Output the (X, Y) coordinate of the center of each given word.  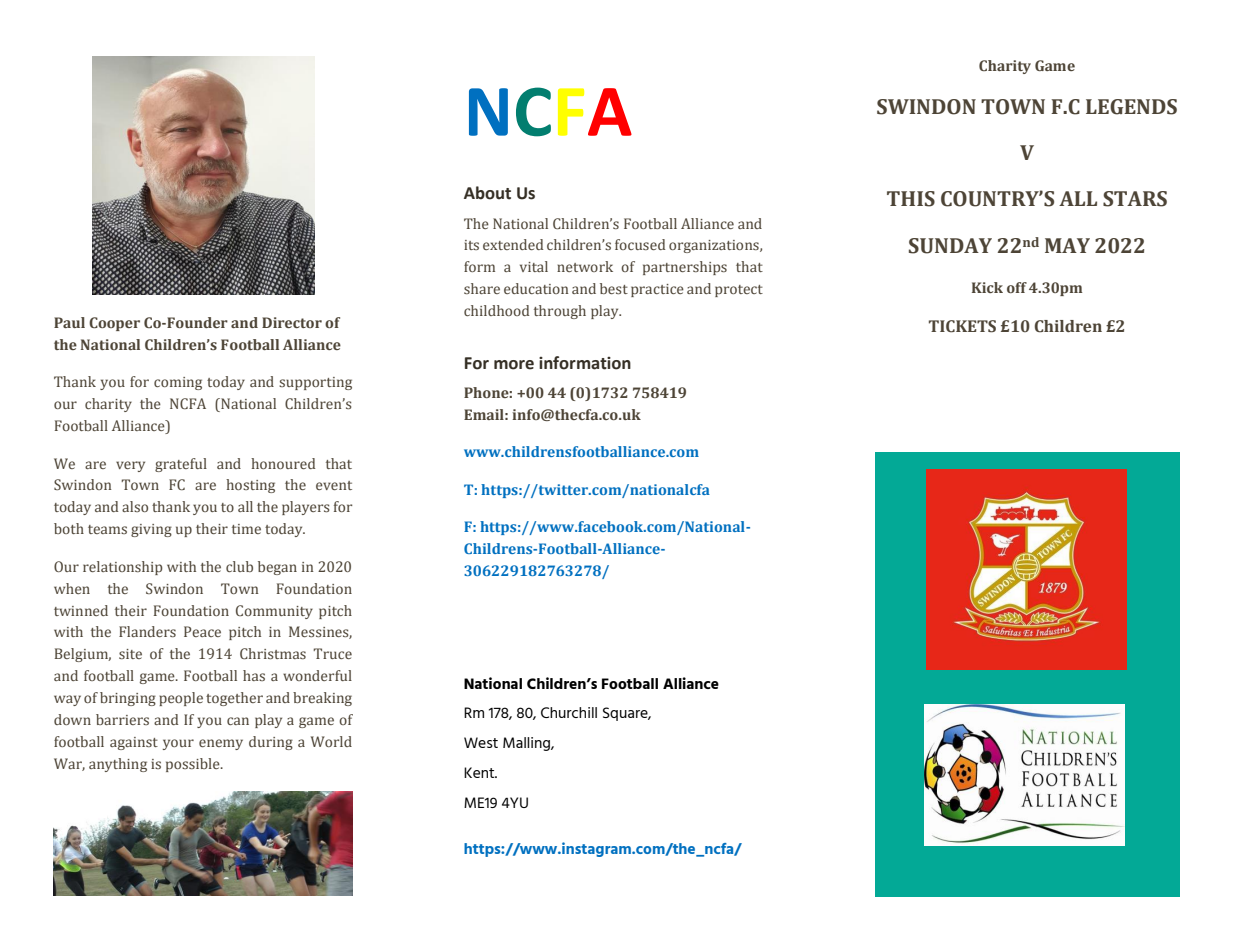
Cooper (114, 324)
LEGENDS (1131, 107)
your (178, 744)
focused (640, 244)
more (514, 365)
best (614, 288)
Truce (332, 653)
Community (274, 612)
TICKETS (962, 326)
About (487, 193)
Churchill (569, 712)
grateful (181, 465)
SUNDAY (950, 246)
